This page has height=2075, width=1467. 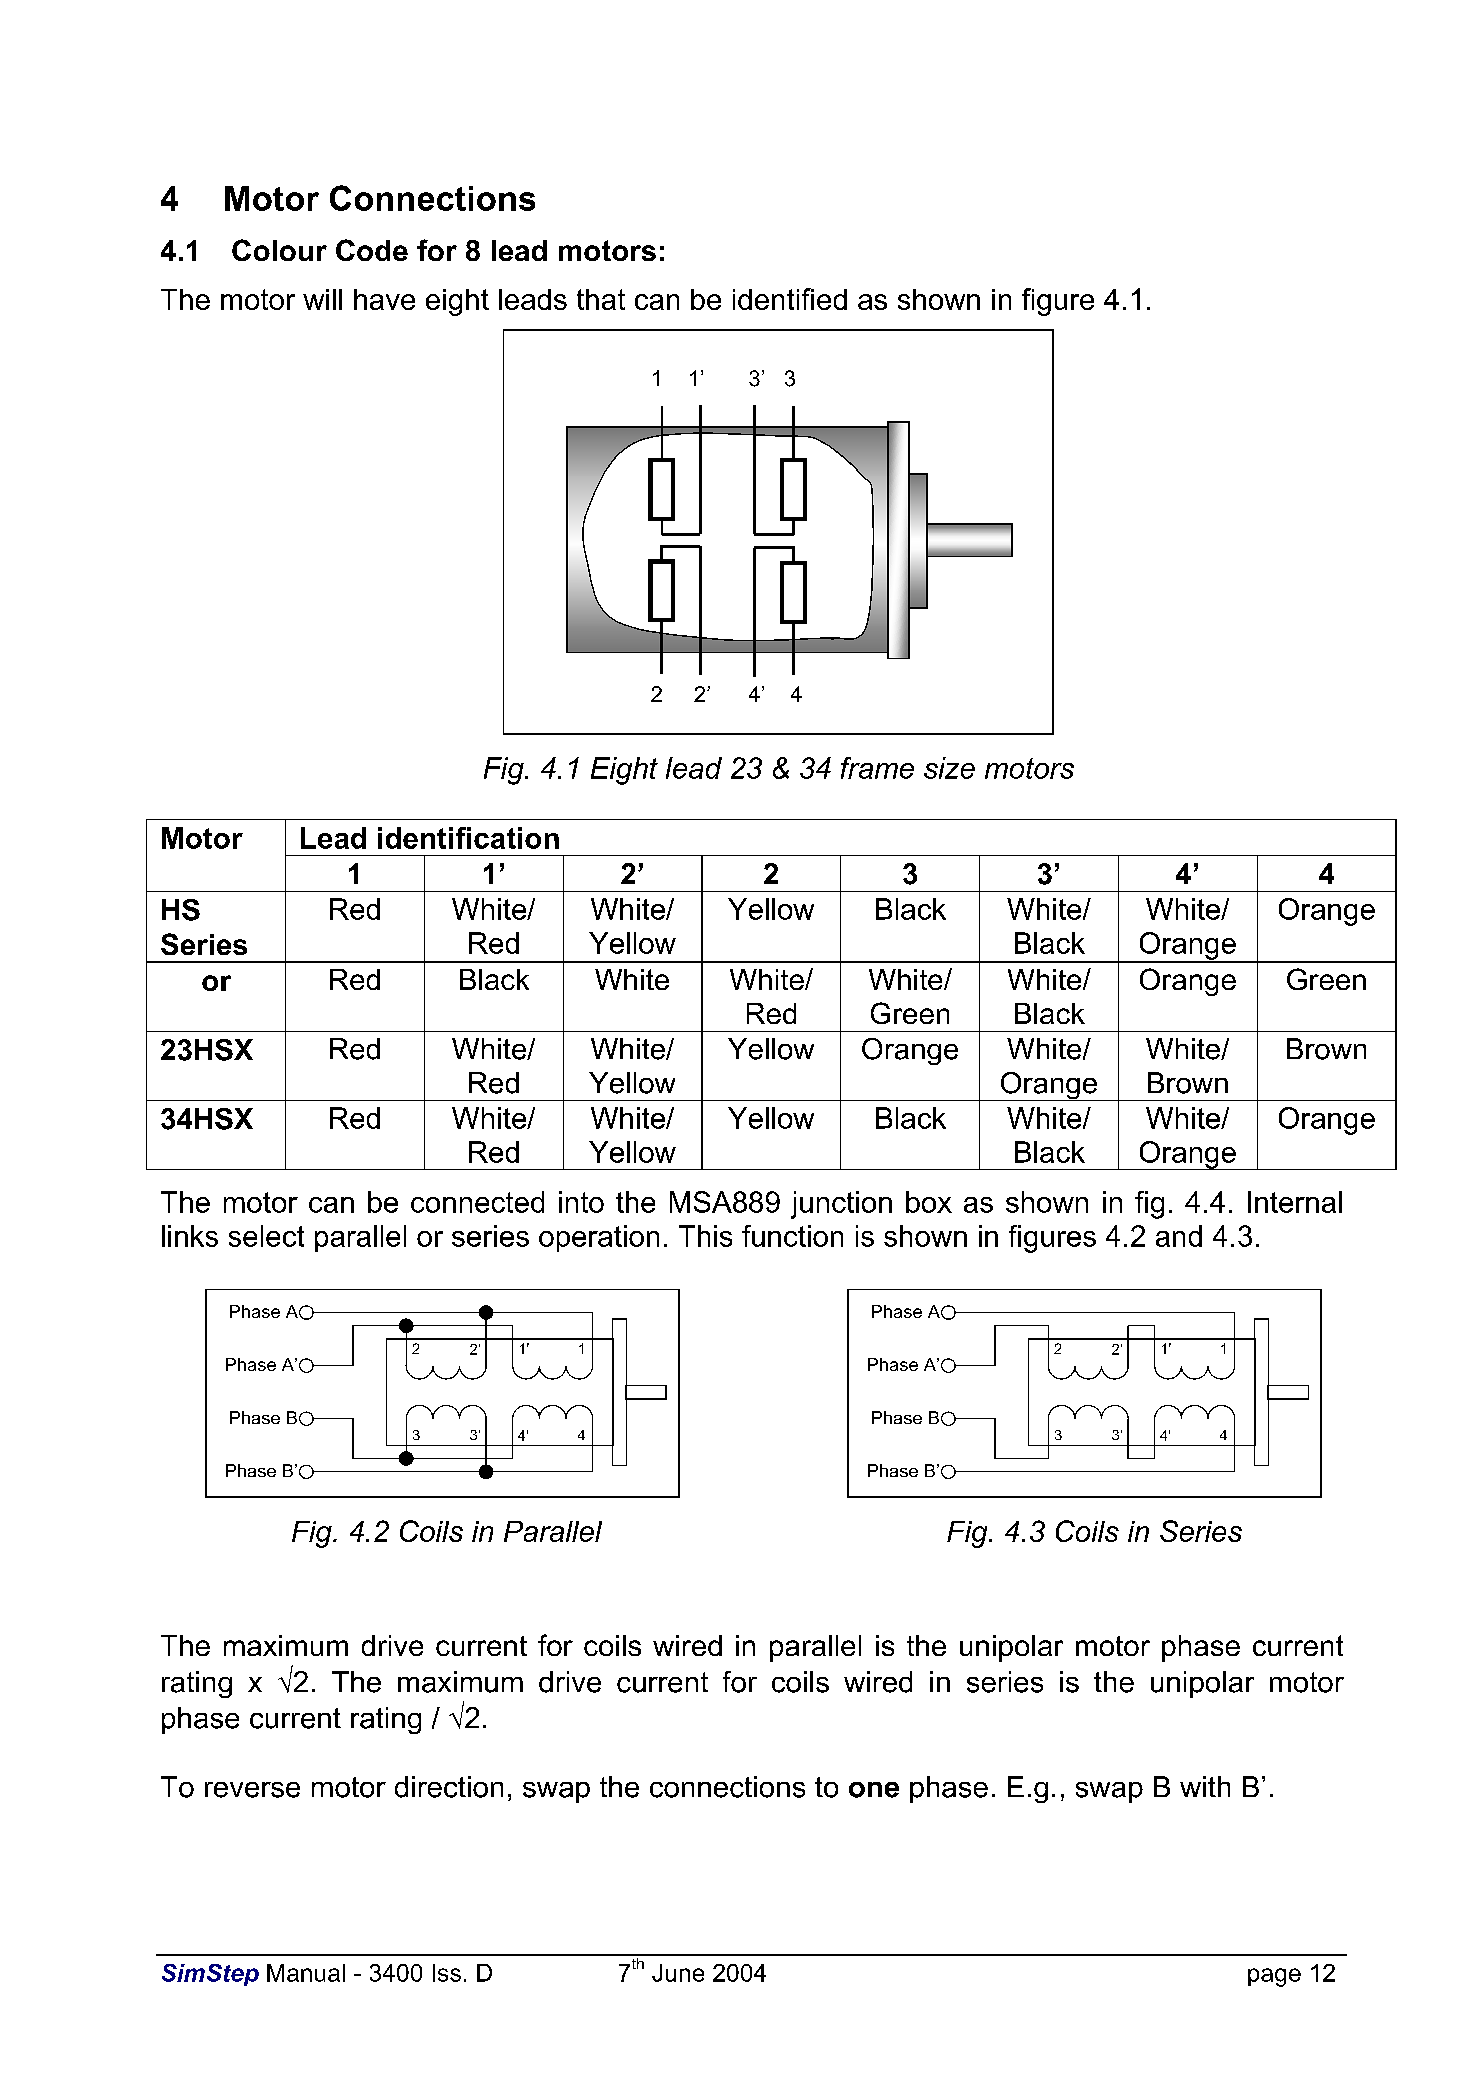 What do you see at coordinates (877, 768) in the page?
I see `frame` at bounding box center [877, 768].
